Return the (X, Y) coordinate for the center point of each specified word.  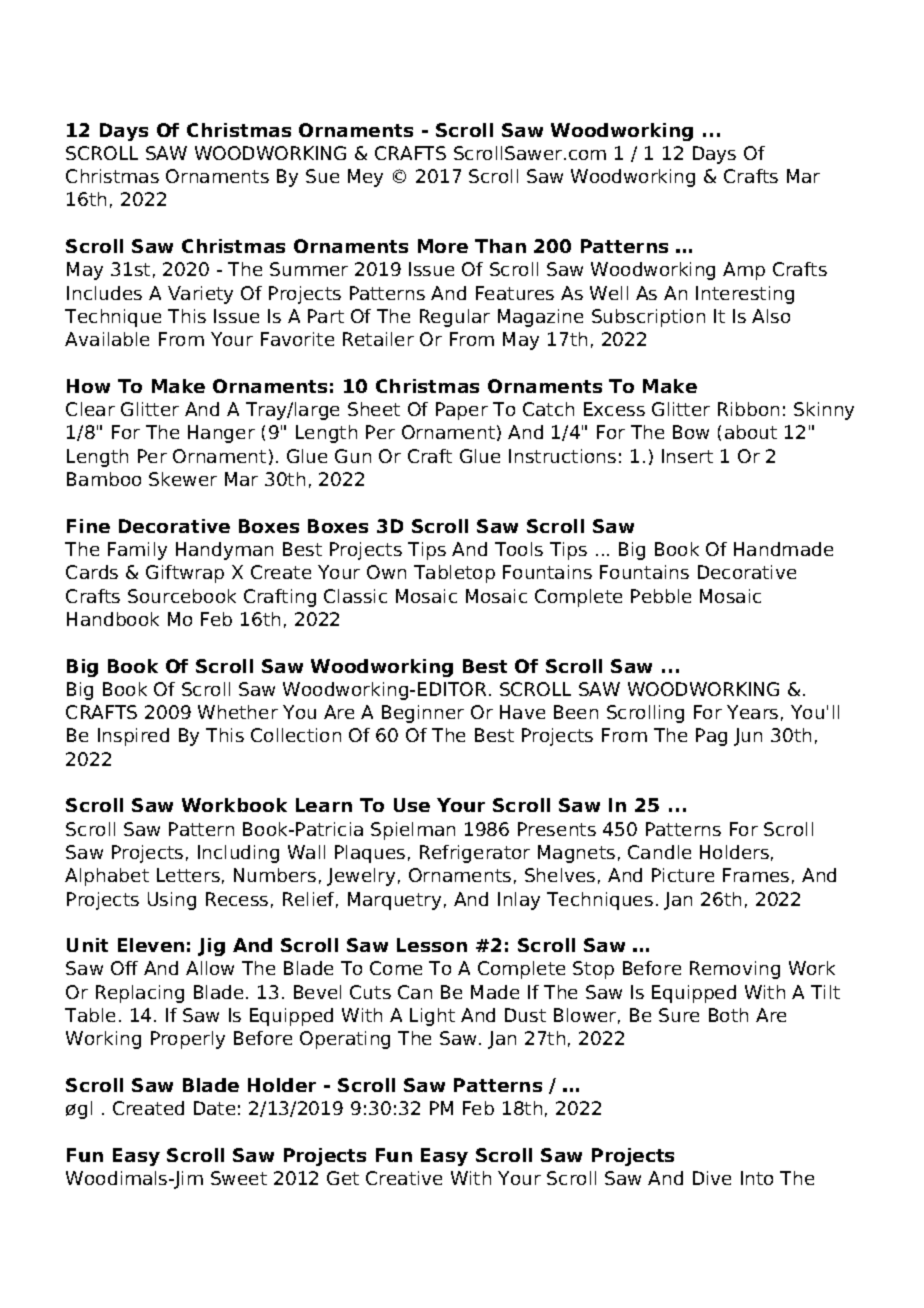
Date (214, 1108)
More (443, 246)
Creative (404, 1178)
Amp (744, 271)
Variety (200, 295)
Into (757, 1178)
